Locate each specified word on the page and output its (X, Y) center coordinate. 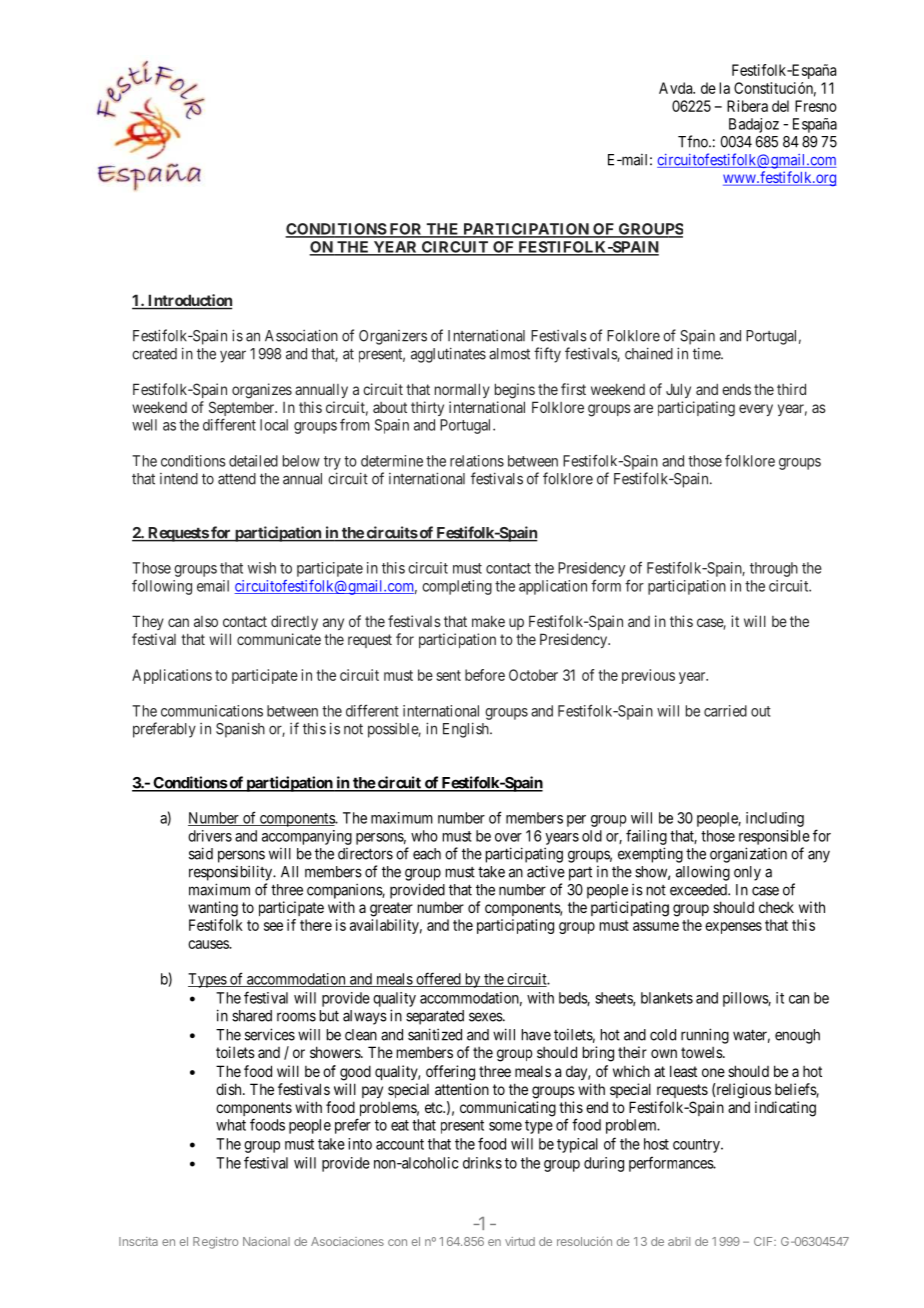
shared (252, 1016)
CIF (764, 1241)
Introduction (189, 301)
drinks (482, 1163)
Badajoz (754, 125)
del (780, 106)
